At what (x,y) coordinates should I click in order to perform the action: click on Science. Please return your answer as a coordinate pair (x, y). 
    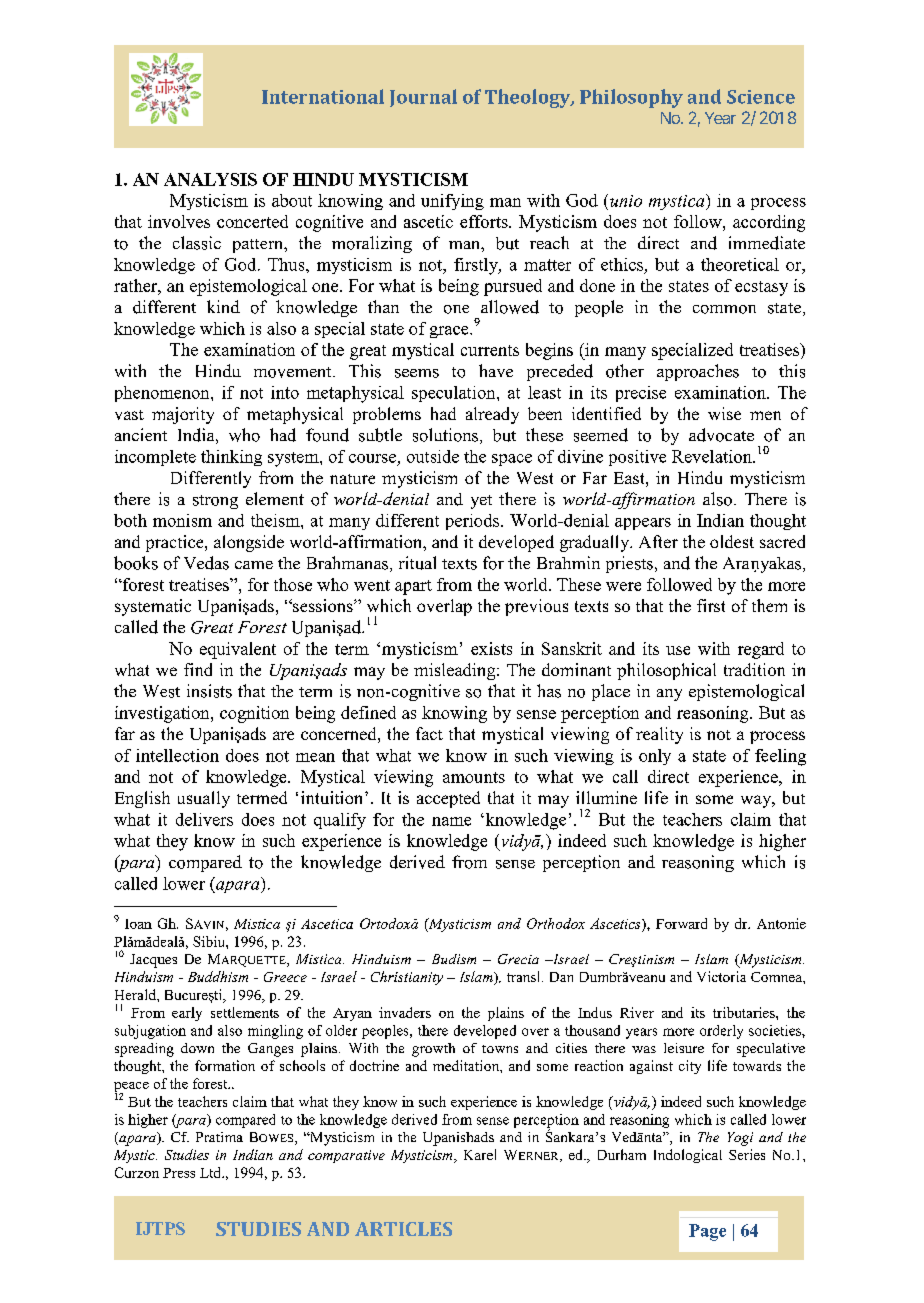
    Looking at the image, I should click on (761, 97).
